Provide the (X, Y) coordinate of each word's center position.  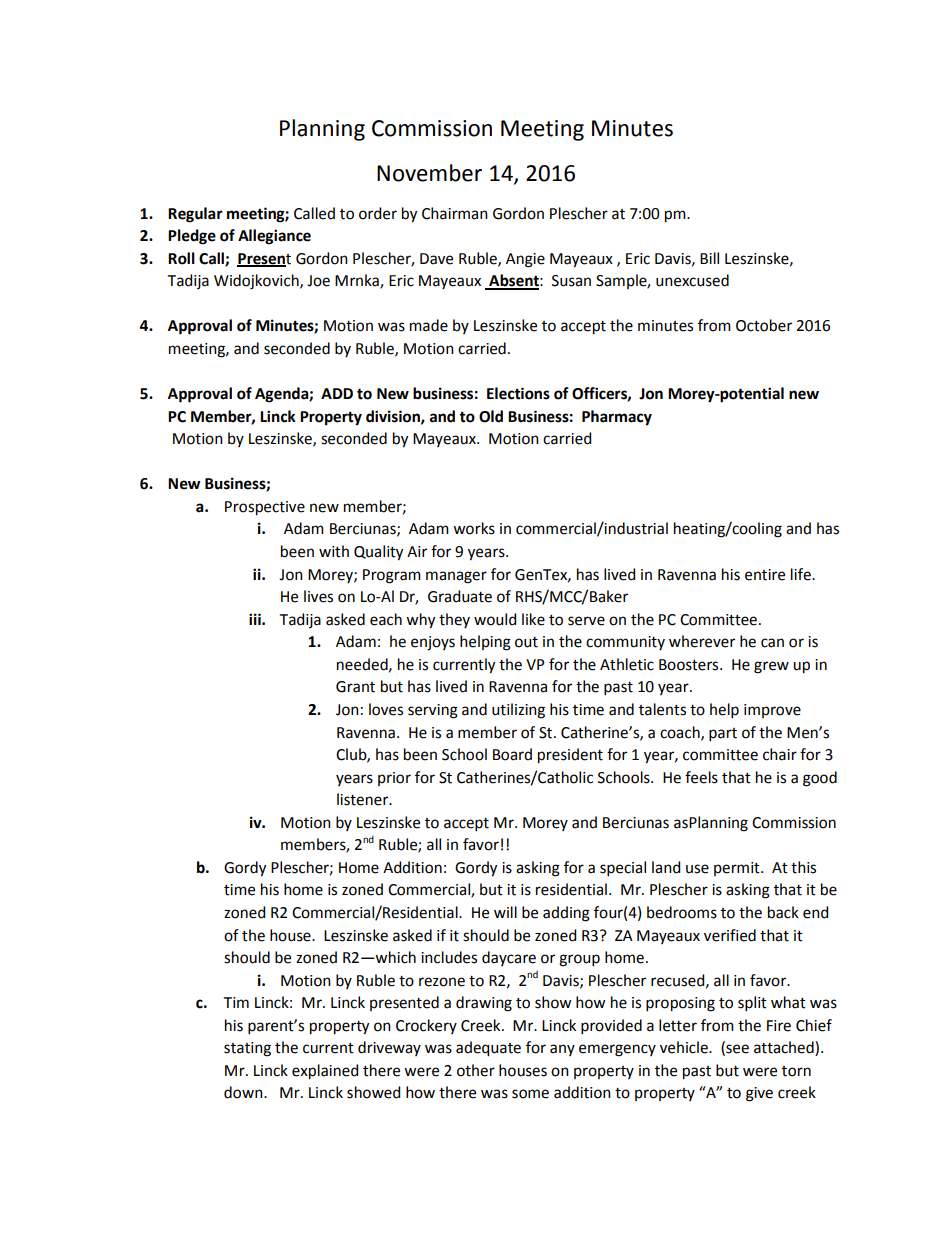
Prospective (265, 508)
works (474, 528)
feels (701, 777)
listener (364, 799)
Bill (709, 258)
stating (247, 1049)
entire (765, 575)
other (476, 1070)
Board (512, 754)
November (429, 173)
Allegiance (274, 237)
